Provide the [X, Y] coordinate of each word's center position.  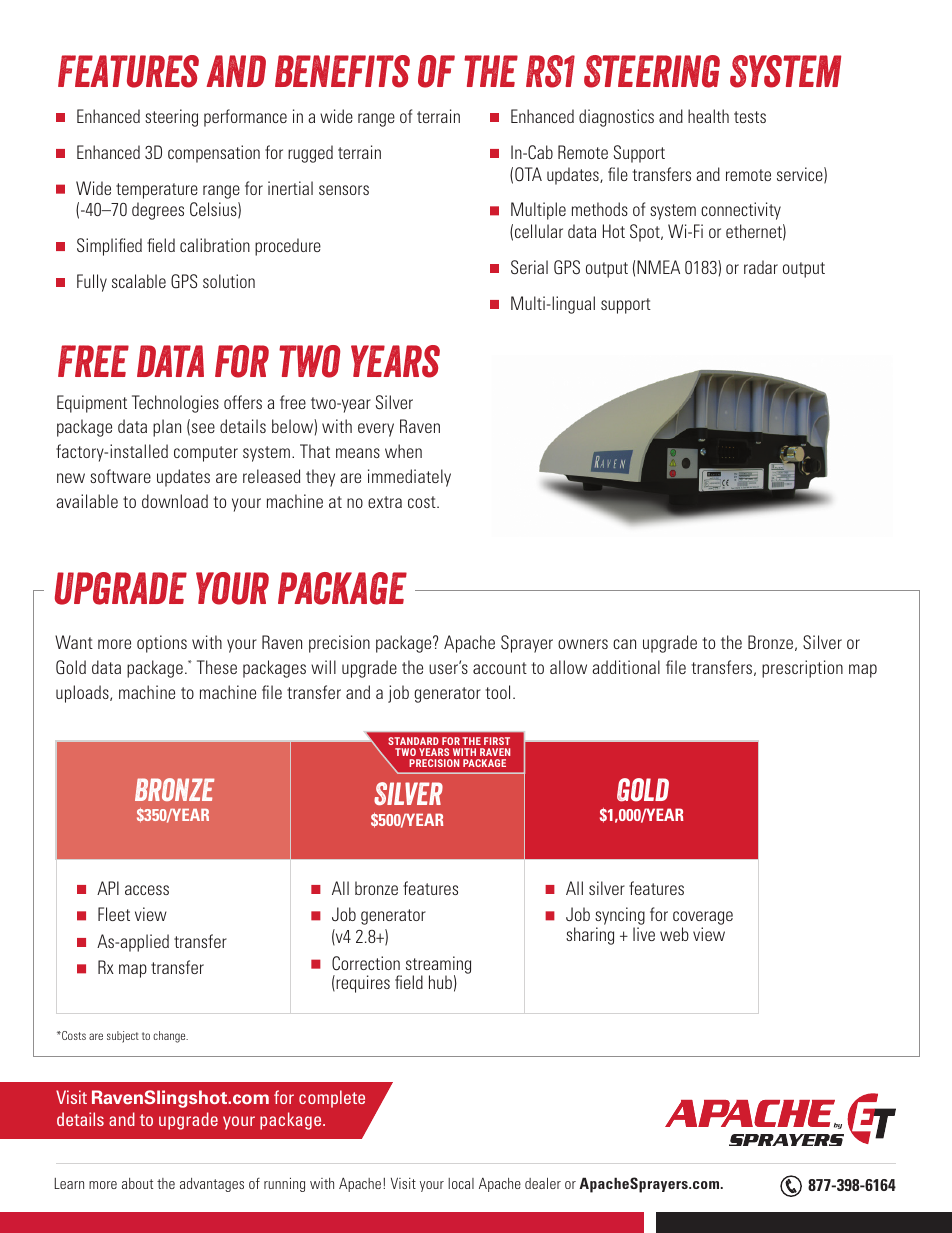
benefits [342, 71]
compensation [214, 154]
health [708, 116]
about [137, 1183]
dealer [543, 1183]
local [461, 1183]
